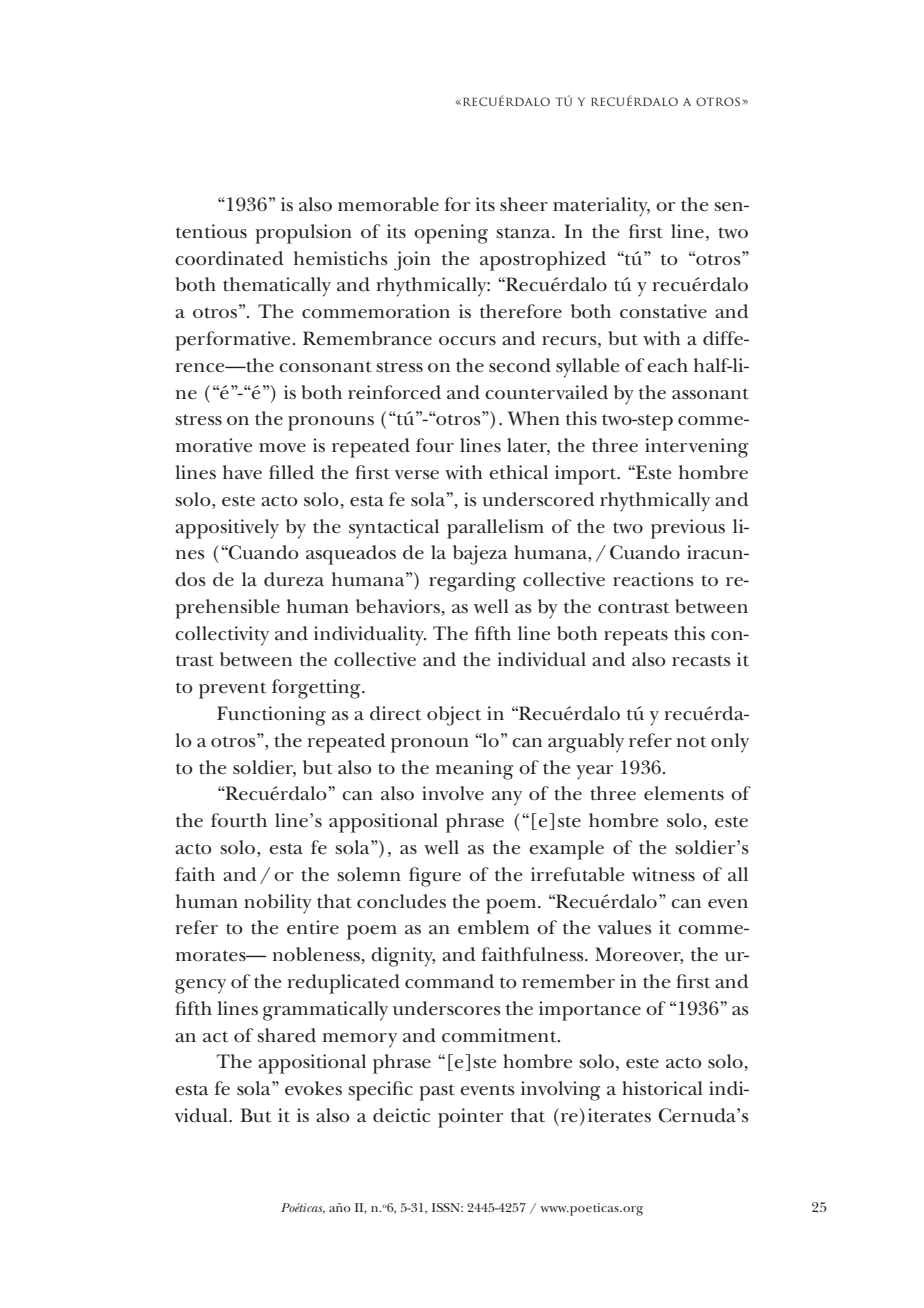  What do you see at coordinates (688, 529) in the image?
I see `previous` at bounding box center [688, 529].
